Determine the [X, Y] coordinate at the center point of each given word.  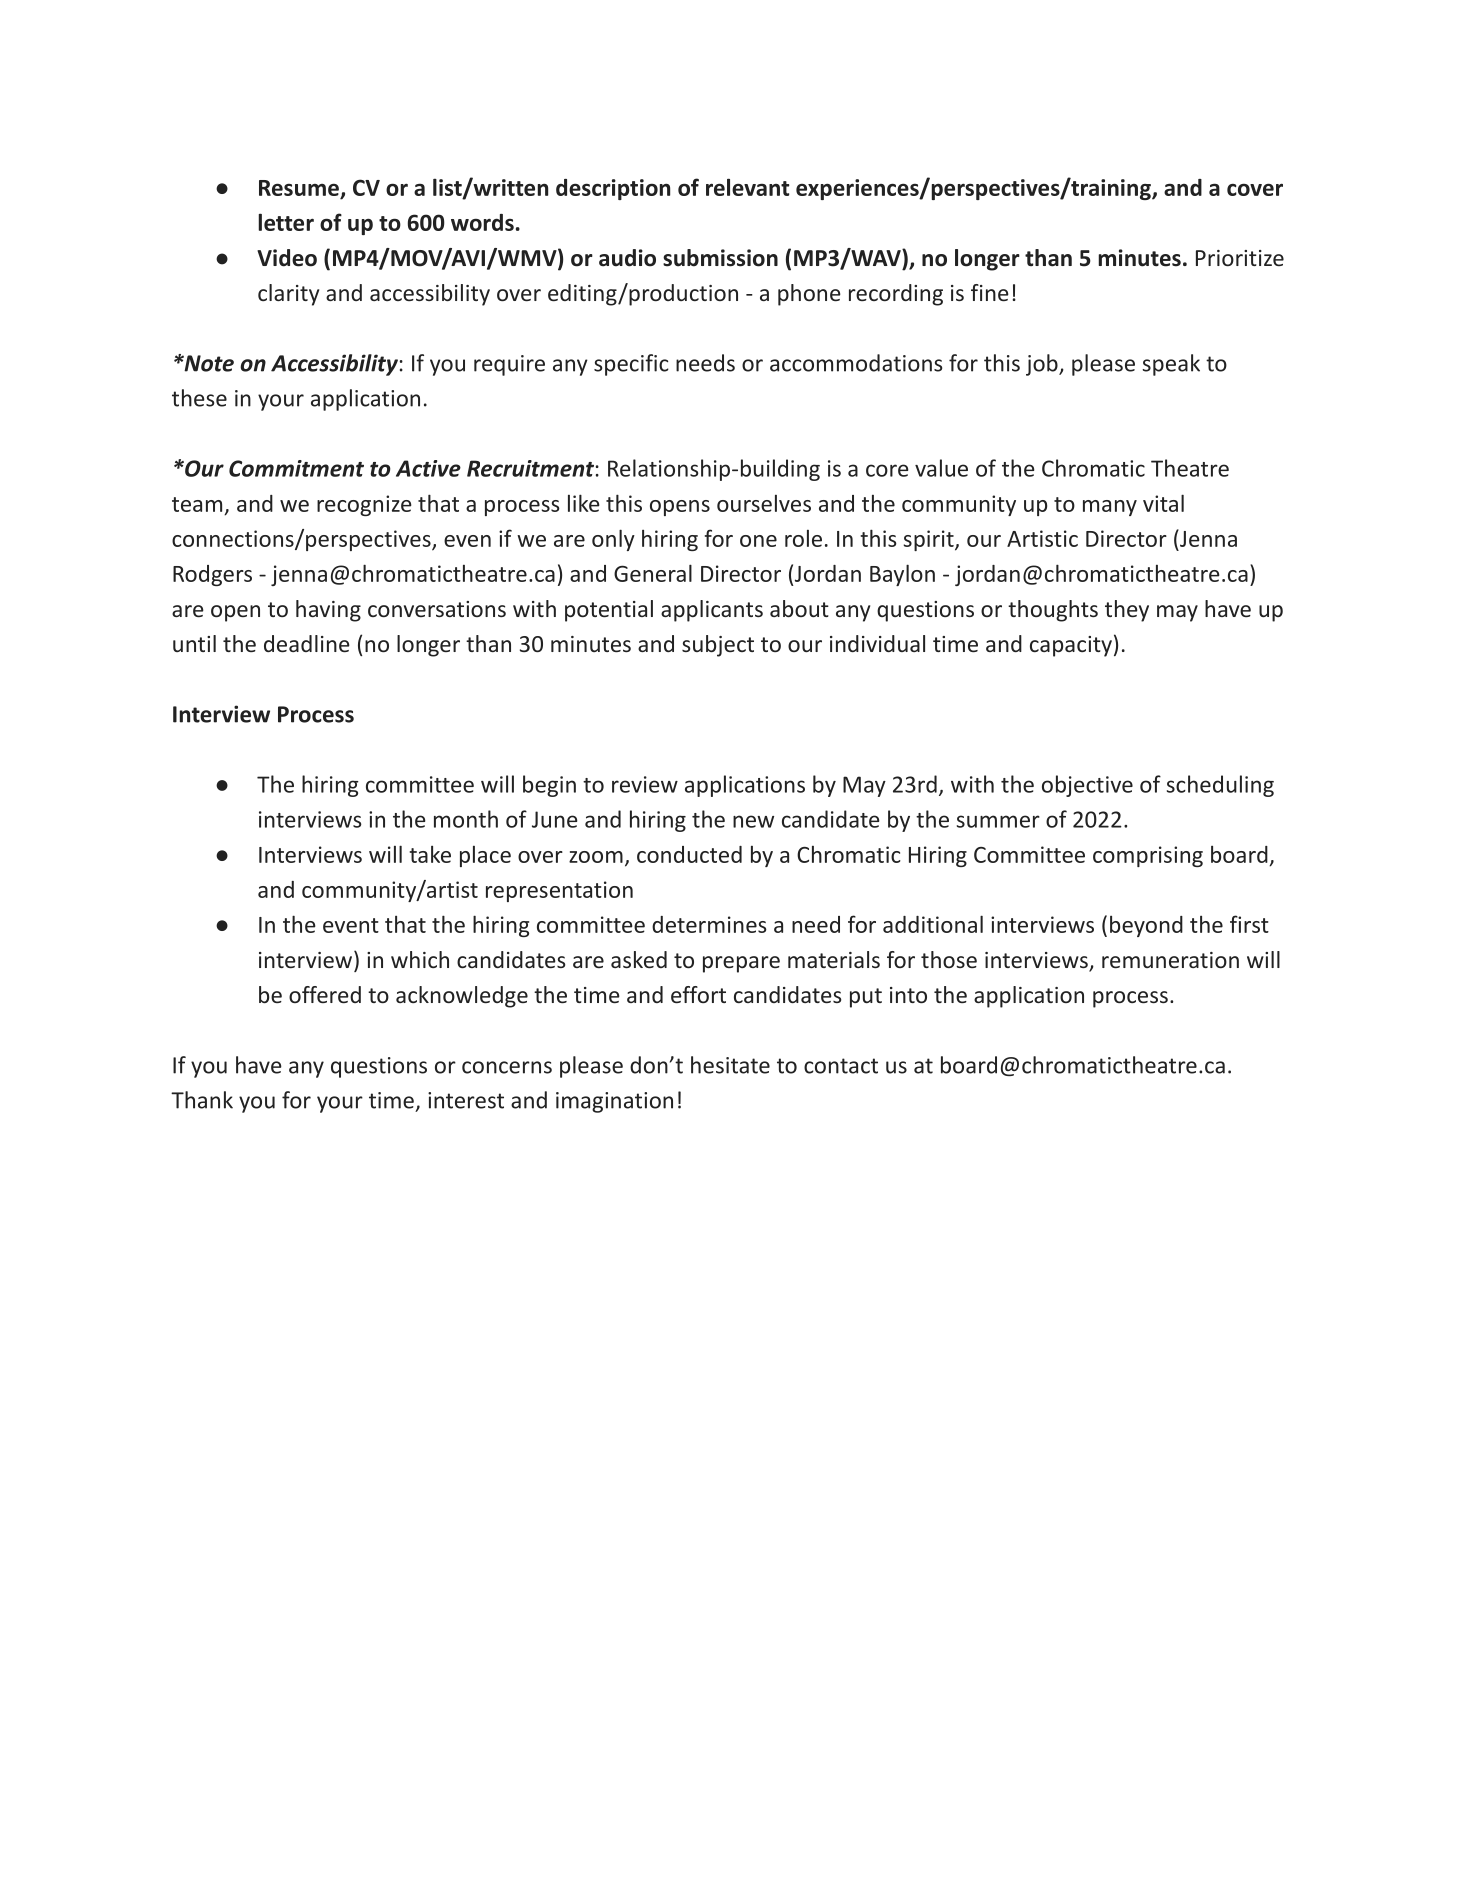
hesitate [730, 1065]
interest [466, 1100]
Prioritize [1240, 258]
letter [286, 222]
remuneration [1170, 960]
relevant [747, 187]
